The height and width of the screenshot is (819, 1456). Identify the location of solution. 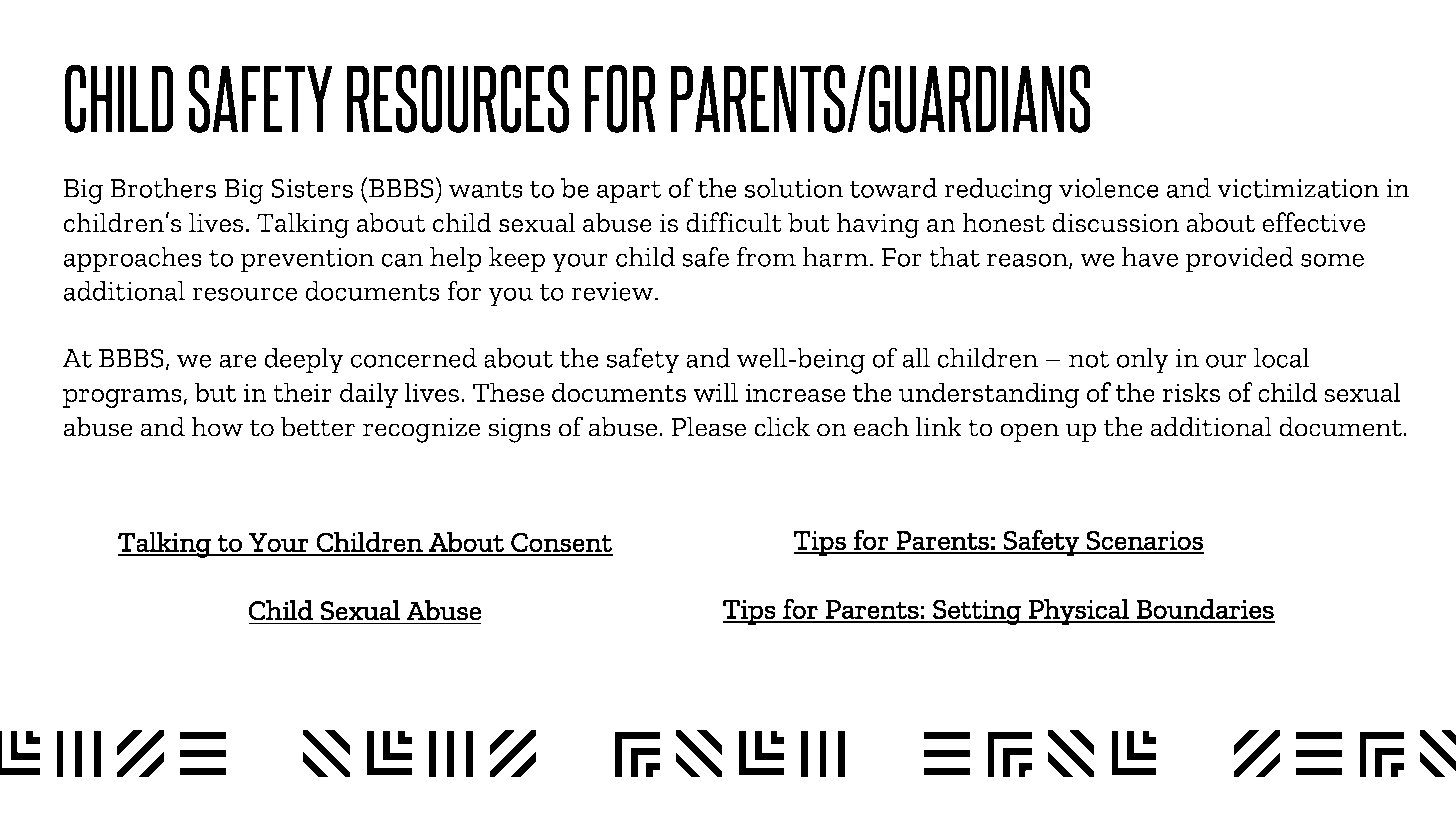
(794, 188).
